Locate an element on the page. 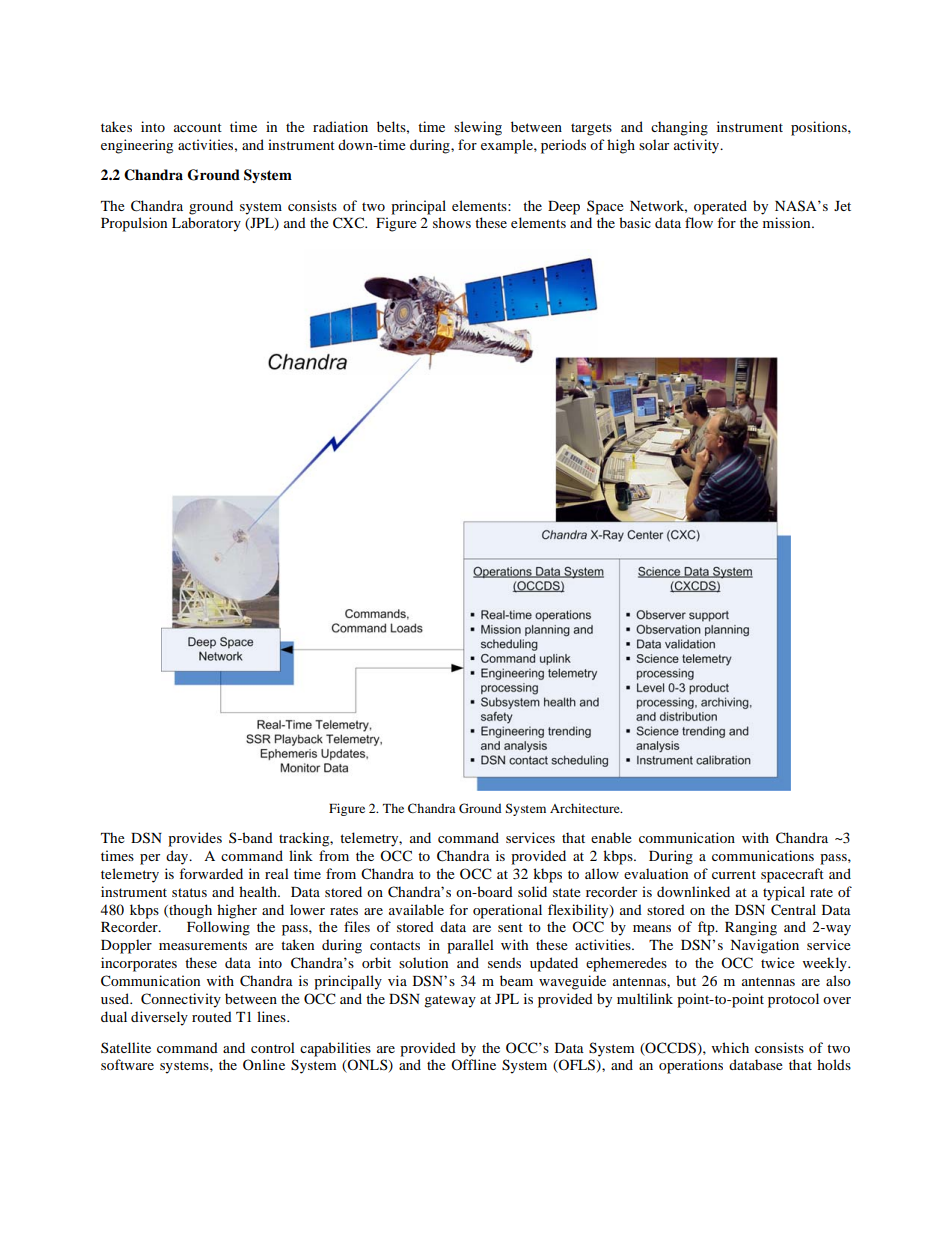 The width and height of the page is (952, 1233). account is located at coordinates (198, 127).
